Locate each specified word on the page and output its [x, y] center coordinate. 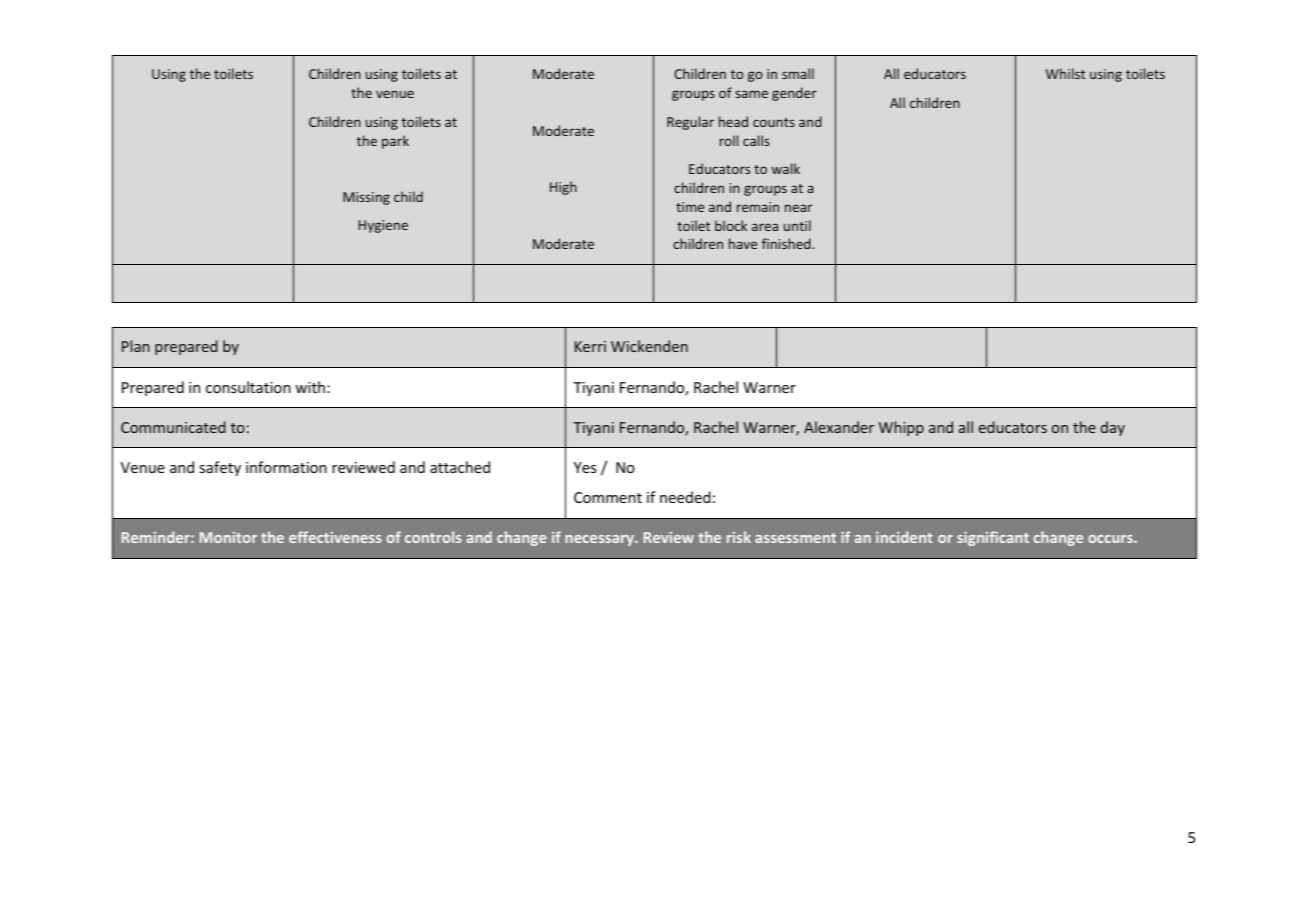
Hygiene [383, 226]
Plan [136, 346]
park [395, 142]
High [563, 188]
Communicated [173, 427]
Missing [366, 198]
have [743, 243]
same [751, 94]
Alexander [839, 427]
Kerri [590, 346]
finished [787, 243]
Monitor [228, 537]
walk [786, 168]
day [1113, 428]
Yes [585, 467]
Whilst [1065, 73]
